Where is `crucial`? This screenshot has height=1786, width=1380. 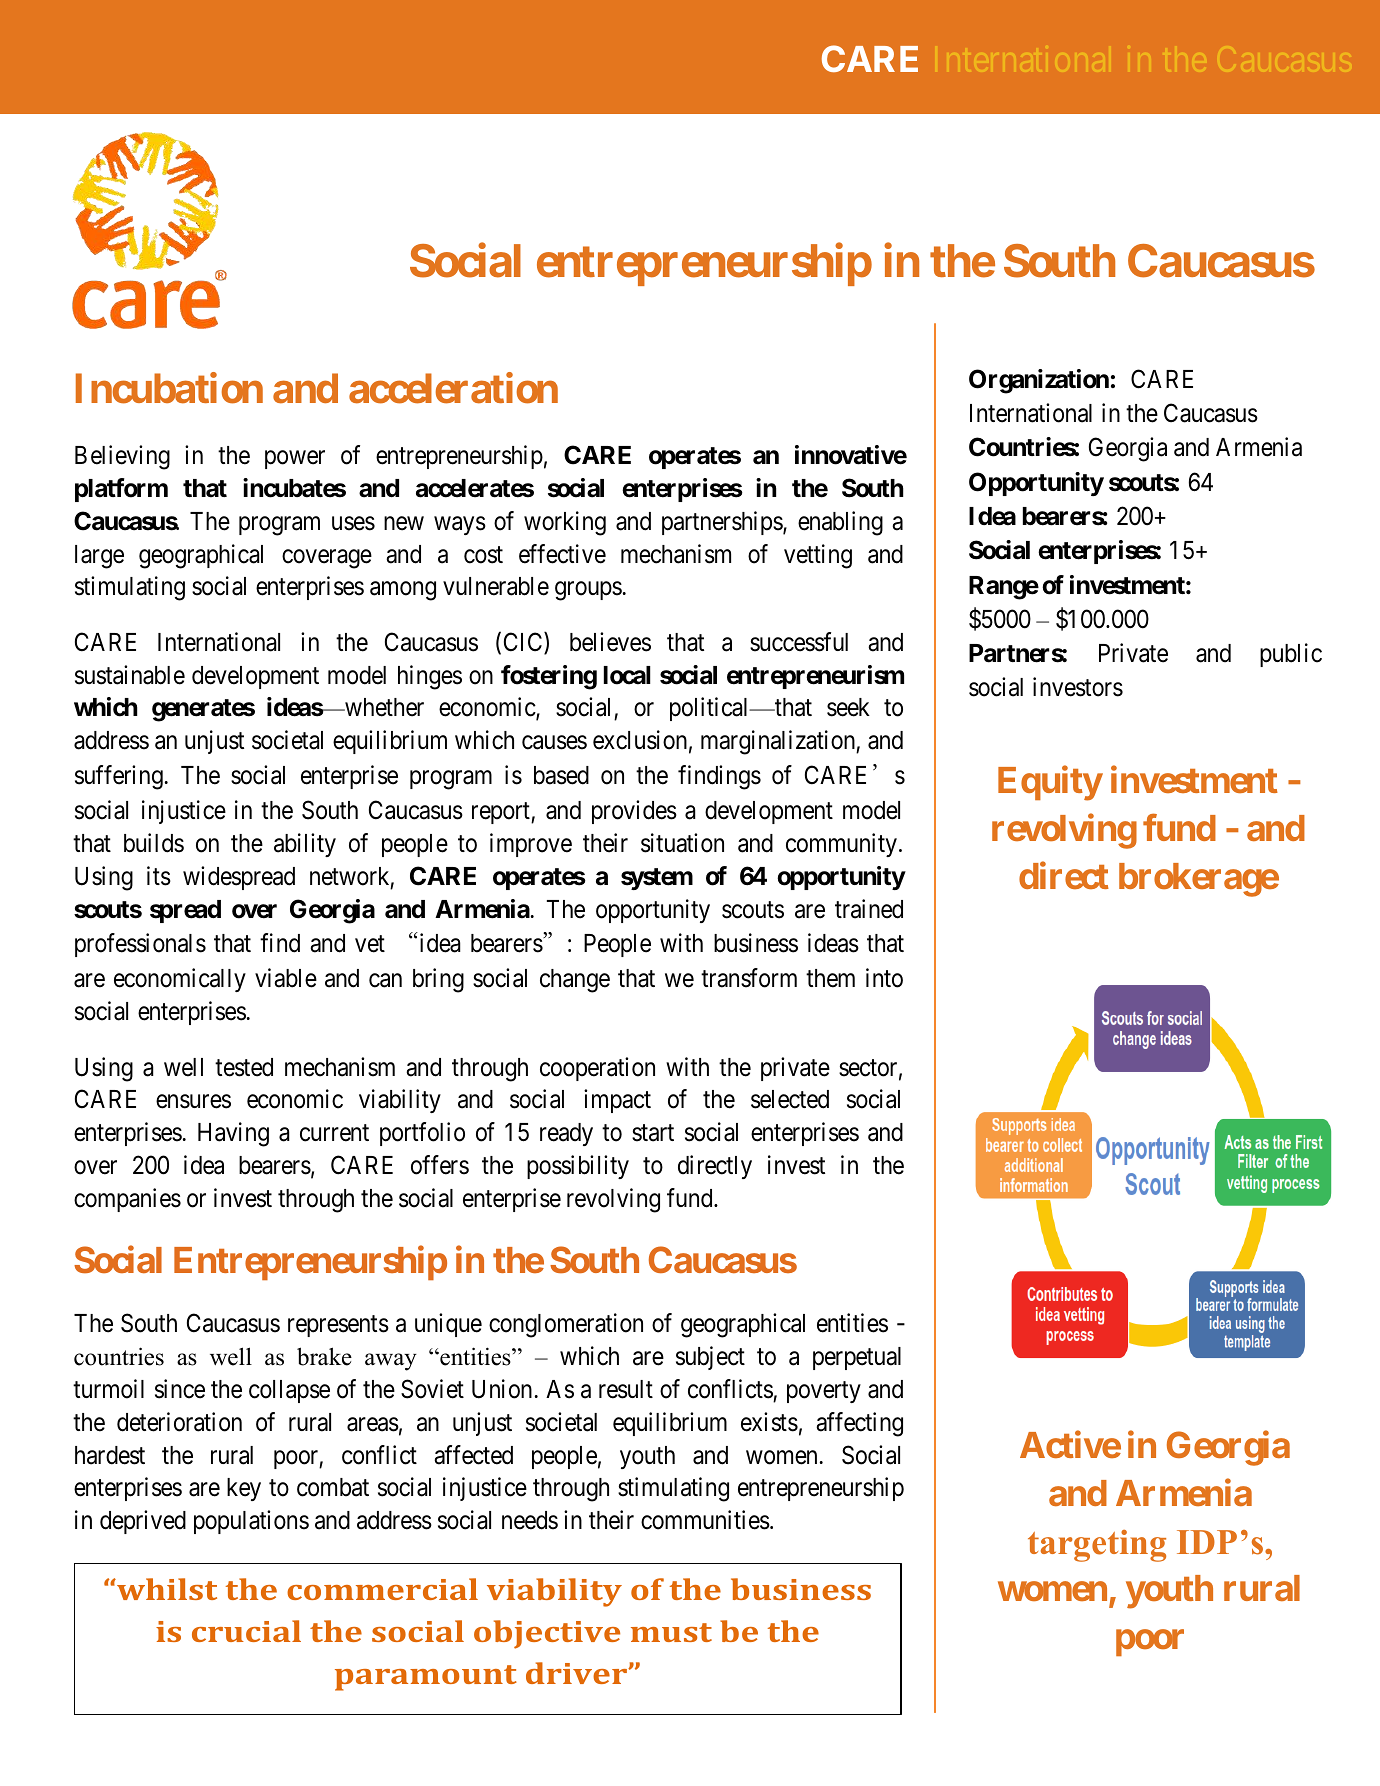 crucial is located at coordinates (246, 1631).
